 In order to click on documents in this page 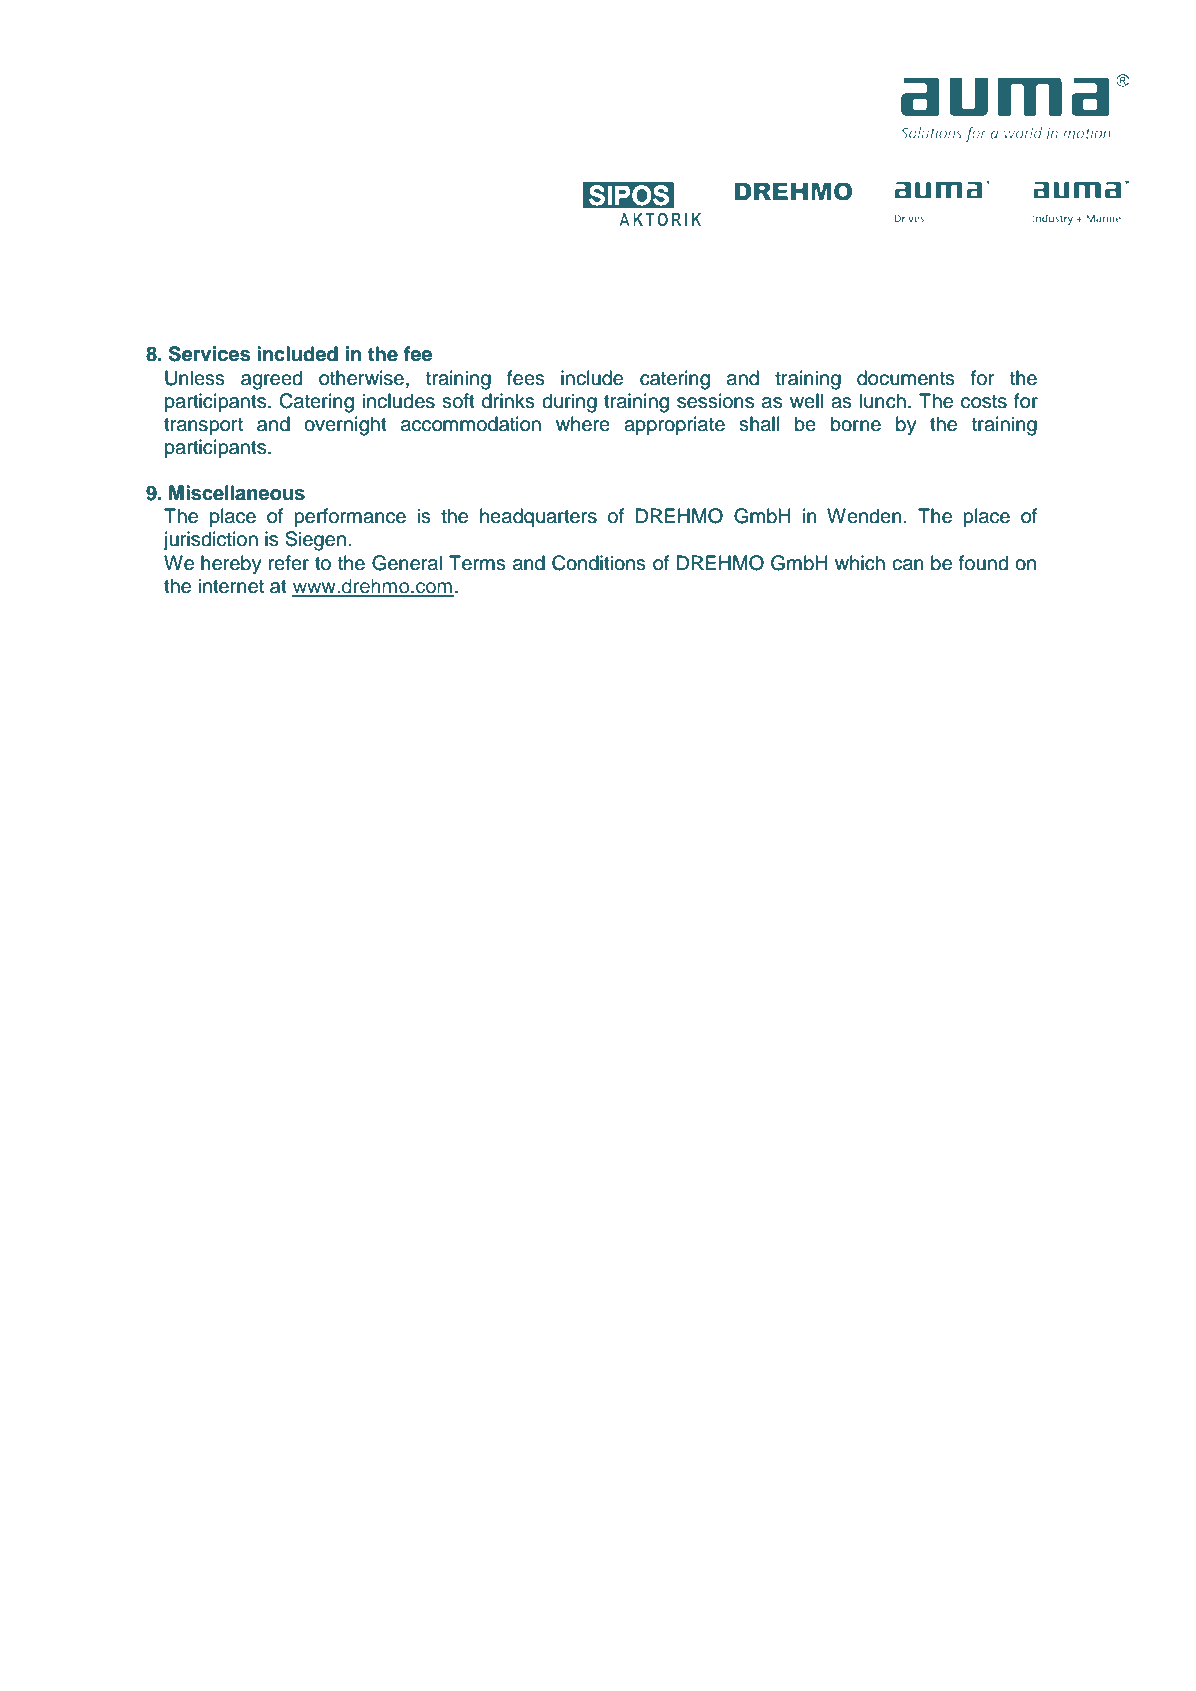, I will do `click(906, 378)`.
